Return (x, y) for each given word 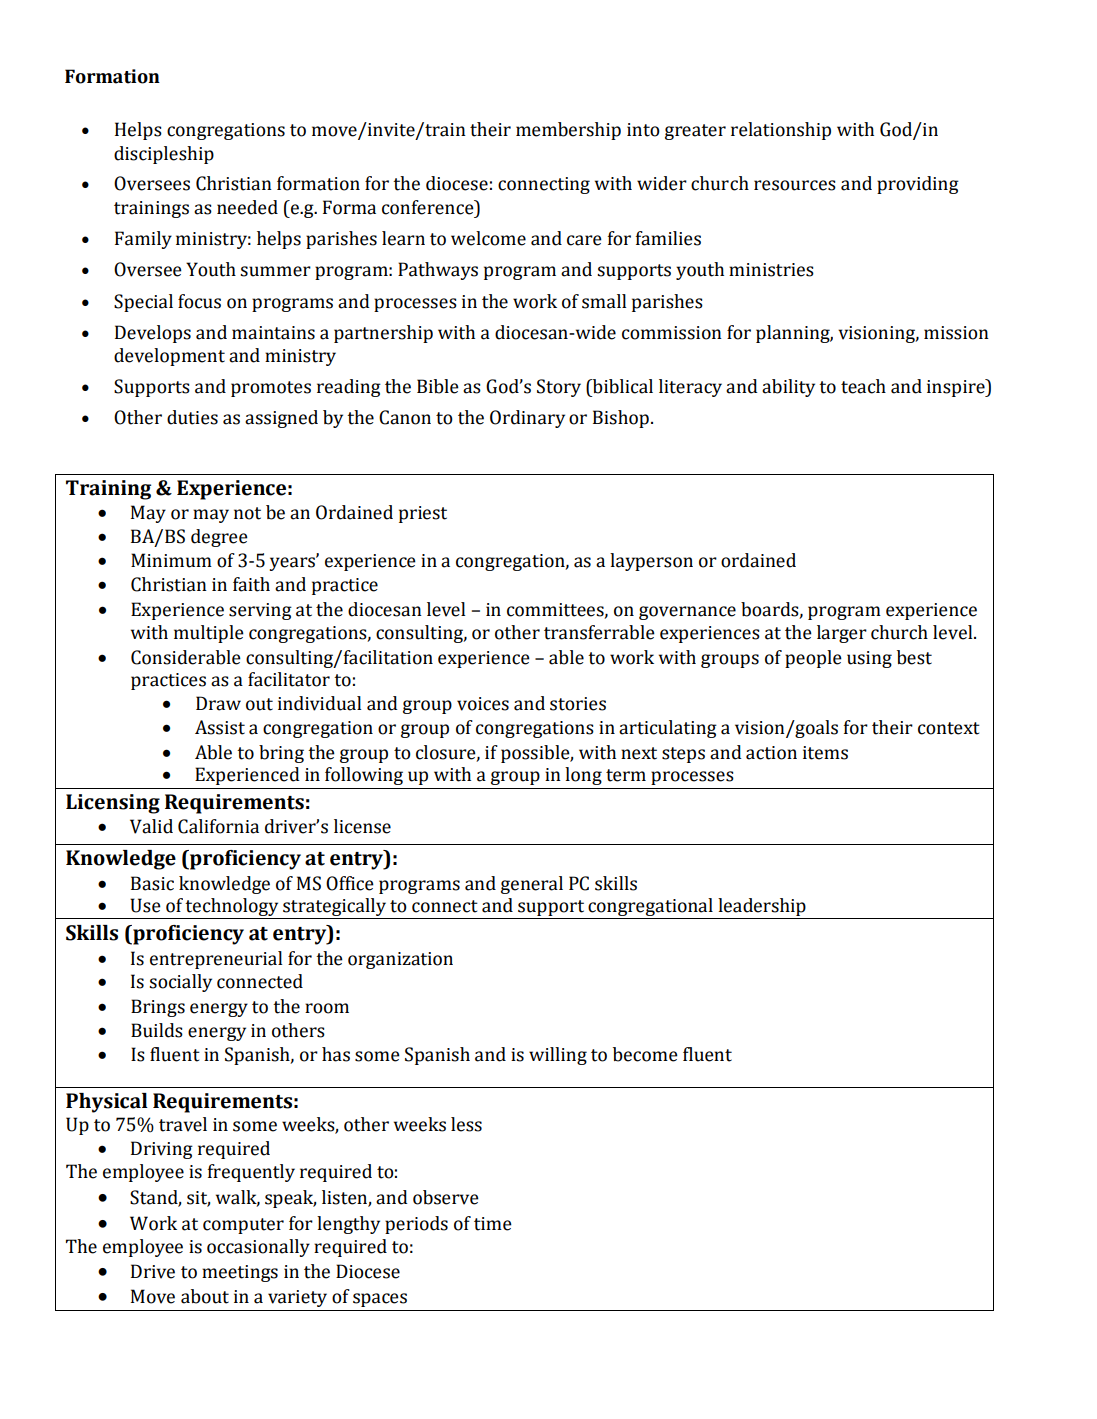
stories (578, 704)
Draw (218, 703)
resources (795, 185)
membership (568, 131)
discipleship (164, 155)
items (825, 753)
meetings (240, 1273)
